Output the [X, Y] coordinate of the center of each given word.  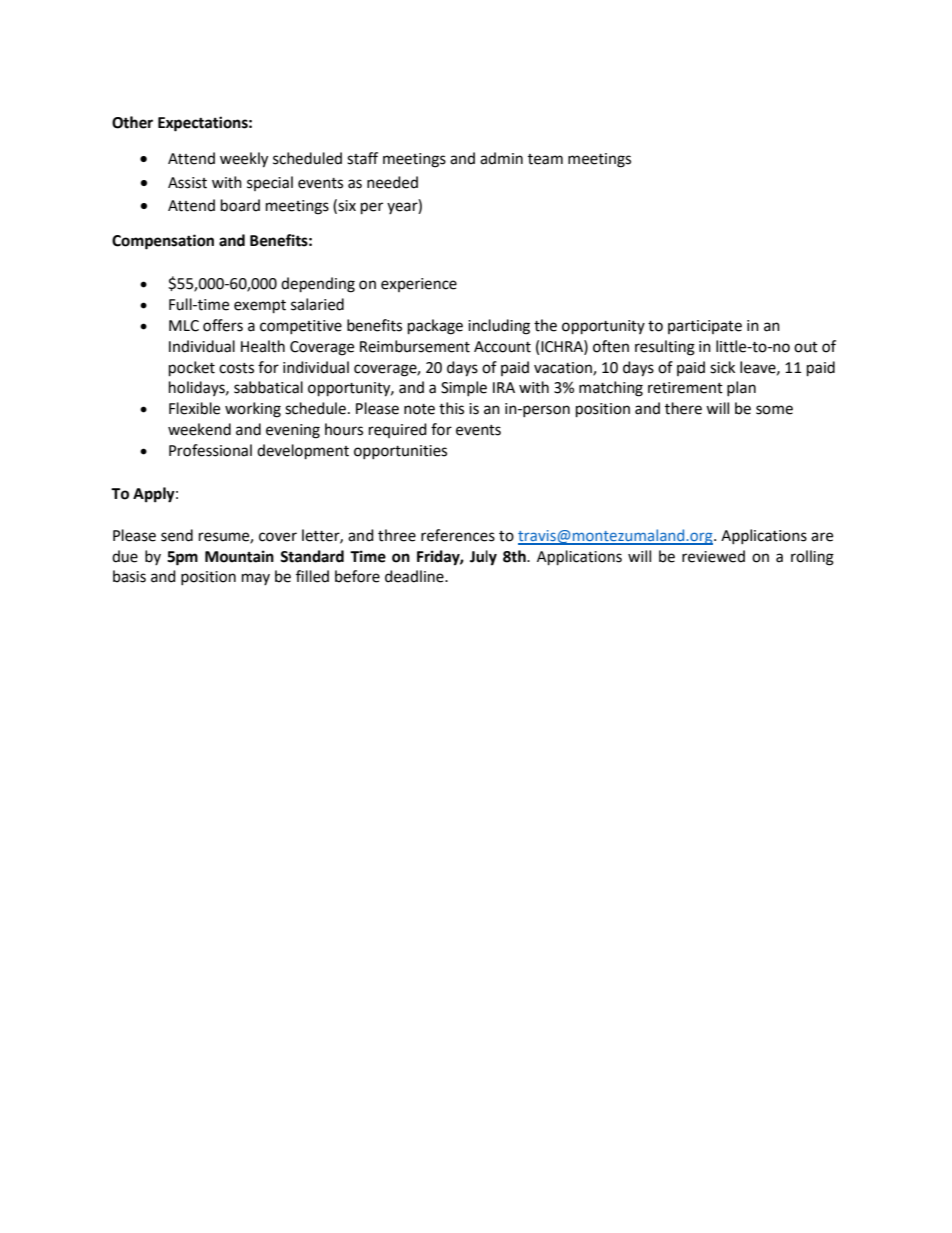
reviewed [713, 556]
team [545, 159]
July [483, 558]
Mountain [239, 556]
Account [502, 347]
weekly [244, 160]
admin [501, 158]
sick [722, 367]
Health [263, 346]
